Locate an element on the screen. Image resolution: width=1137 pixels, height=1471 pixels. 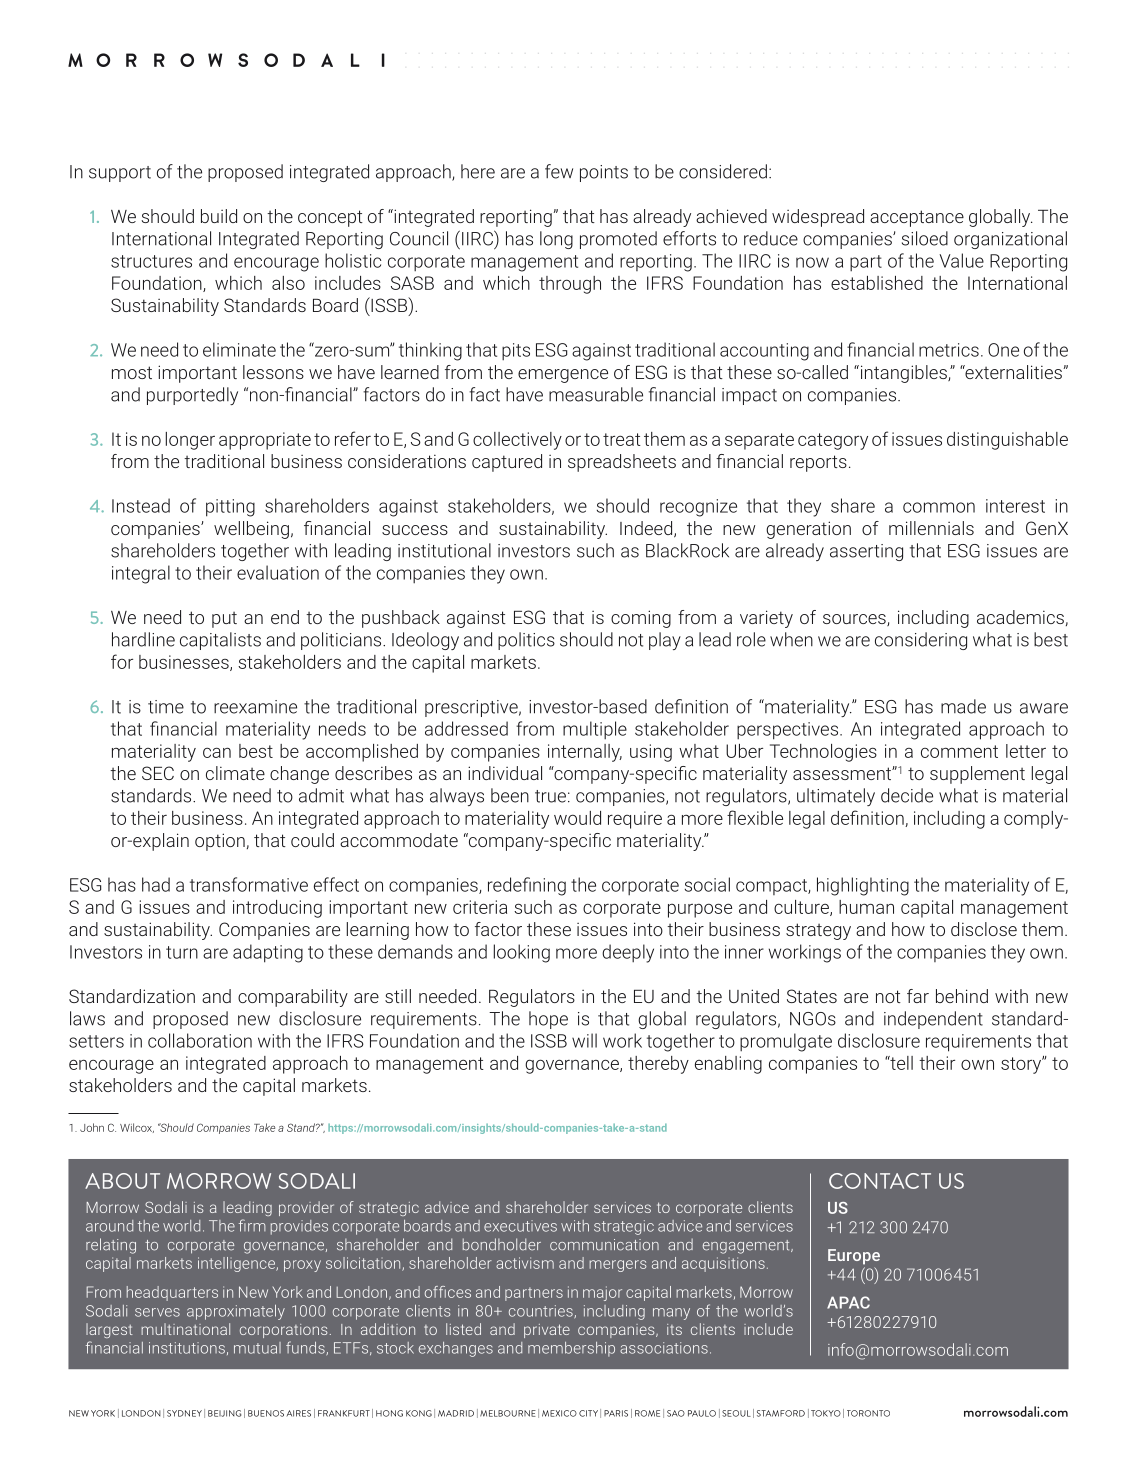
institutions is located at coordinates (187, 1348).
